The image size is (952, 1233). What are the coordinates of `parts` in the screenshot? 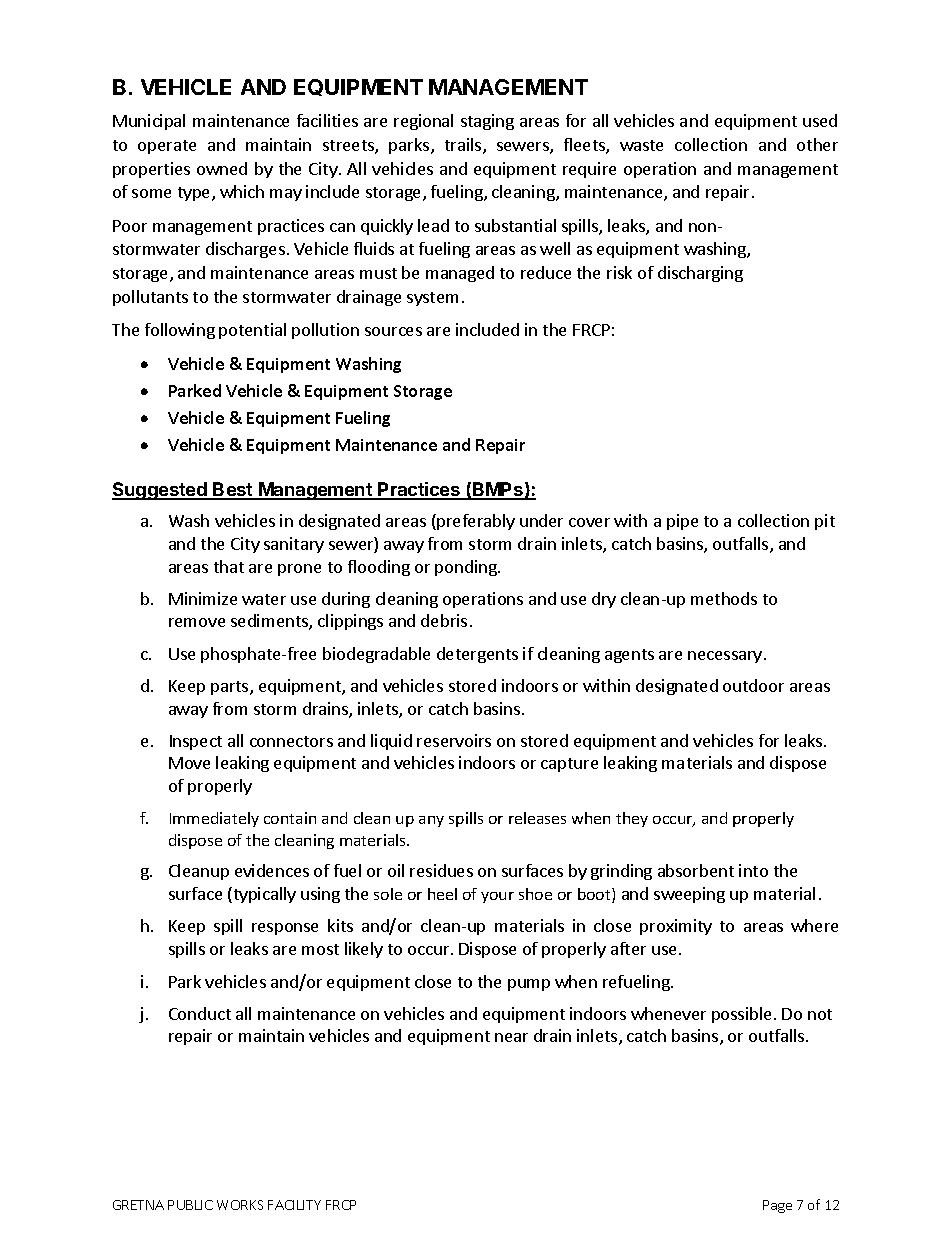 It's located at (231, 688).
